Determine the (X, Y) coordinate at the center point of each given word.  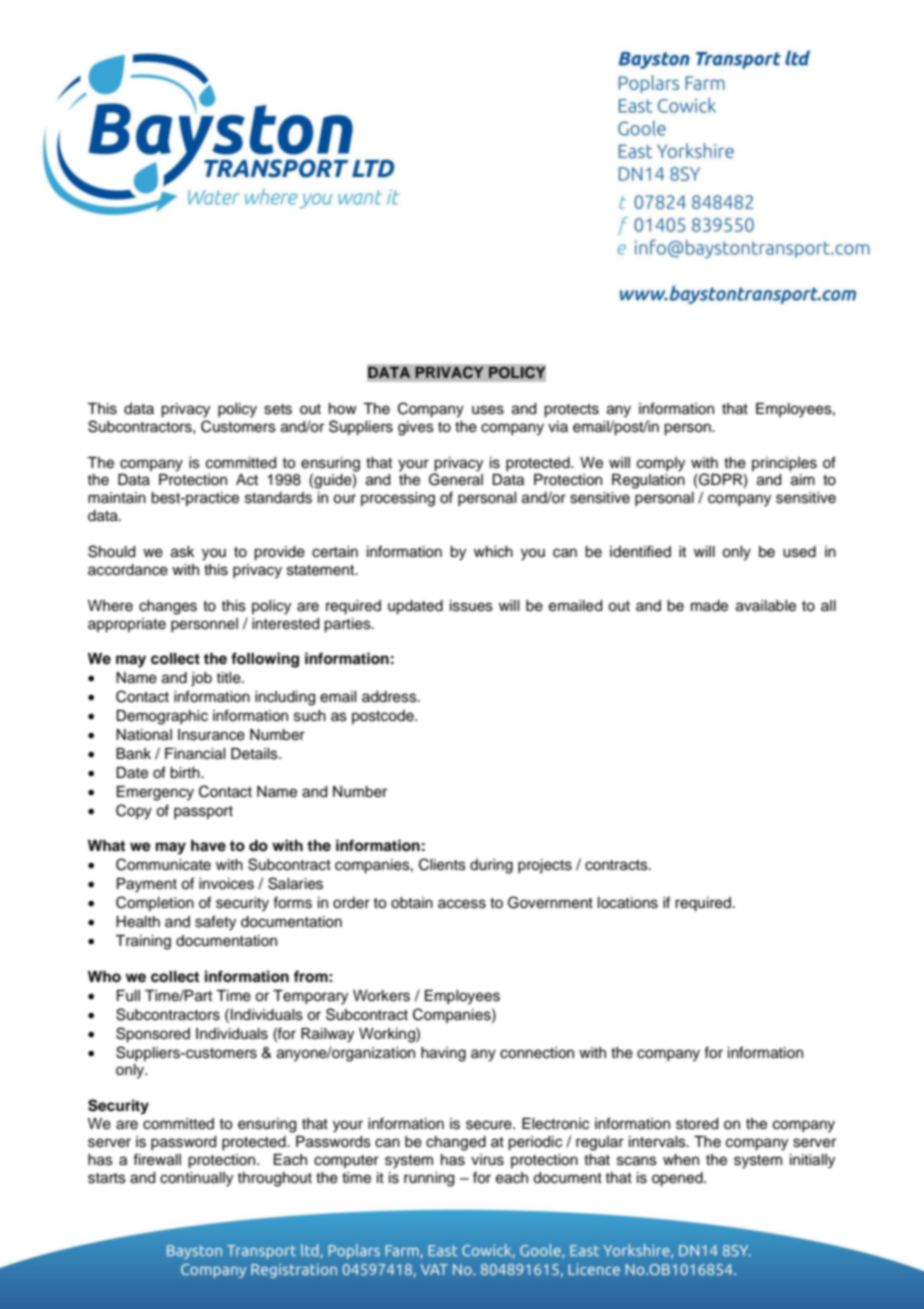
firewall (157, 1159)
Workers (381, 996)
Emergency (155, 793)
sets (278, 409)
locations (628, 903)
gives (416, 428)
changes (168, 607)
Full (128, 996)
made (709, 606)
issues (471, 606)
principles (784, 464)
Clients (442, 864)
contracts (617, 865)
